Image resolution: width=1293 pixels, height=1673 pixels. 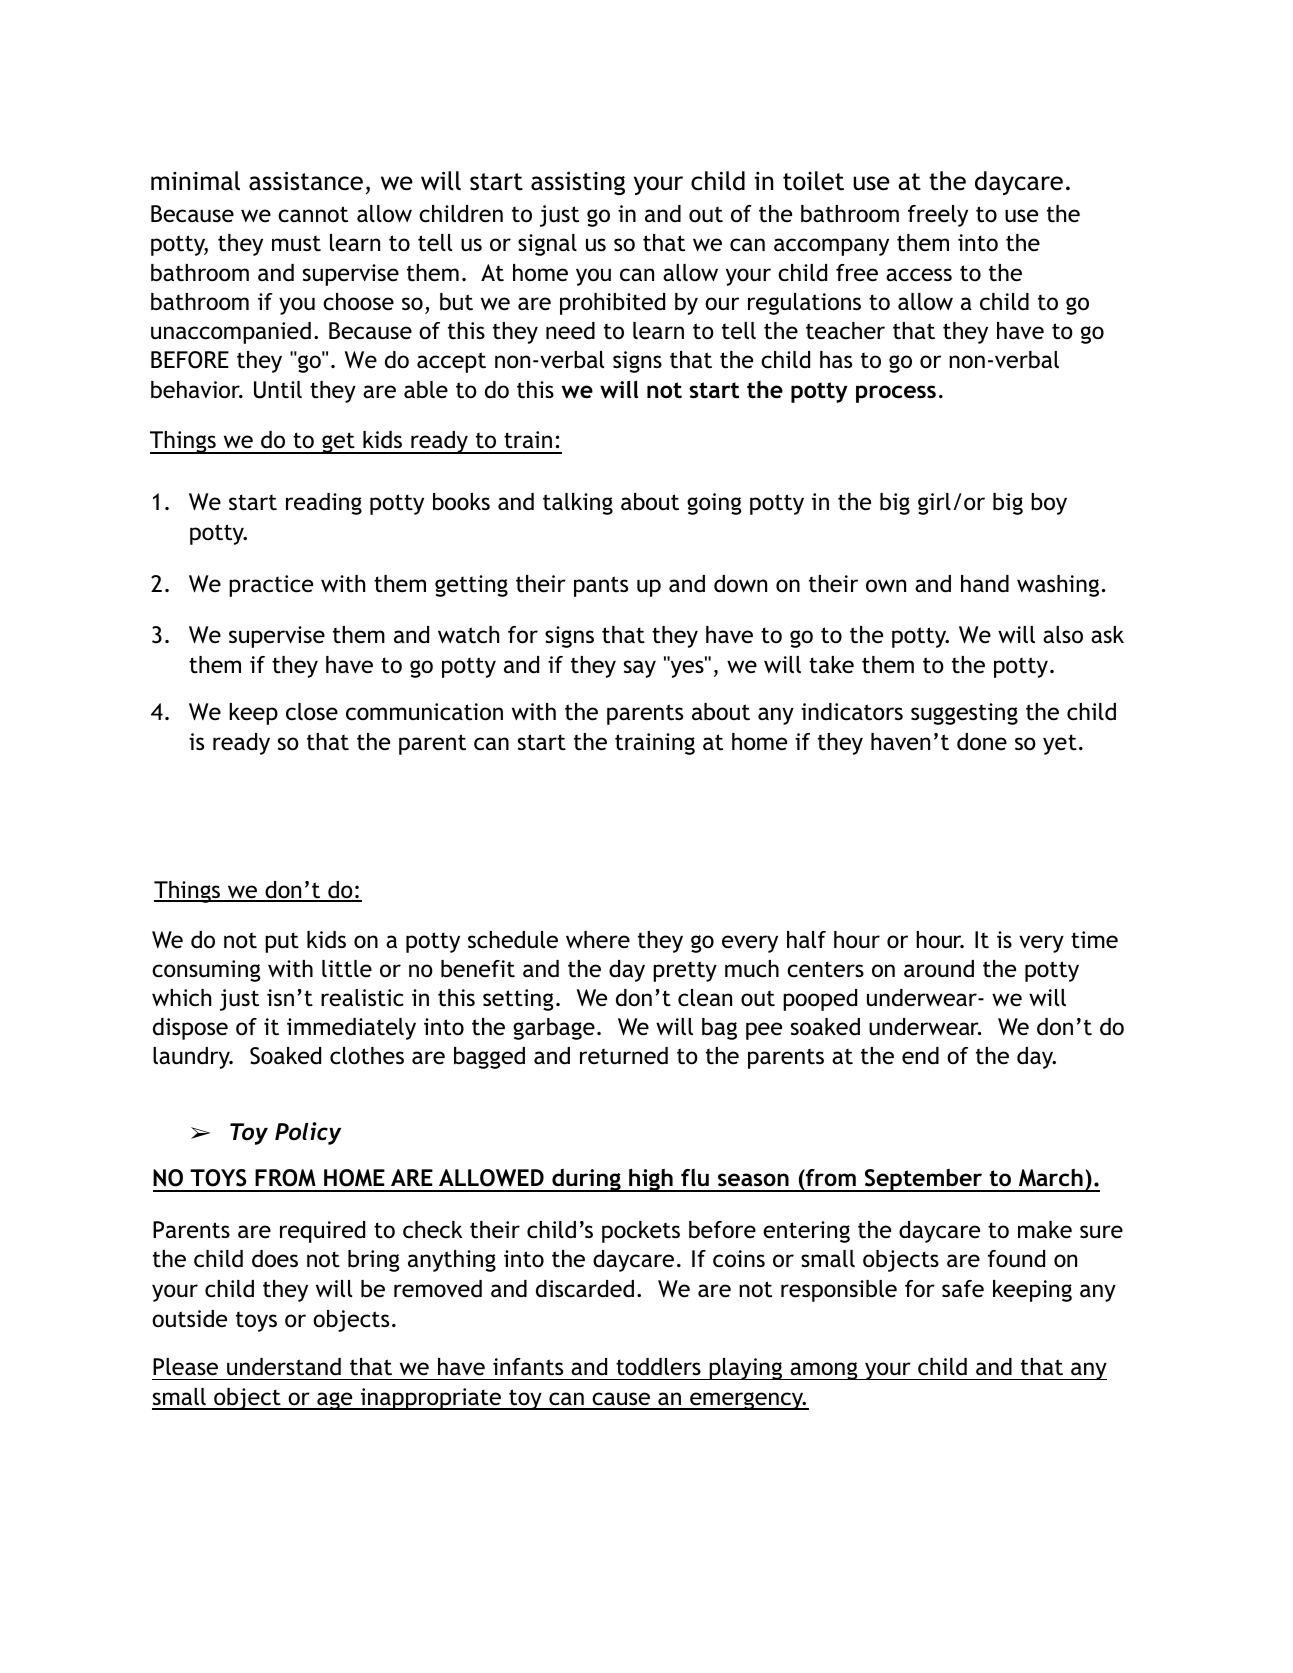 I want to click on close, so click(x=312, y=712).
